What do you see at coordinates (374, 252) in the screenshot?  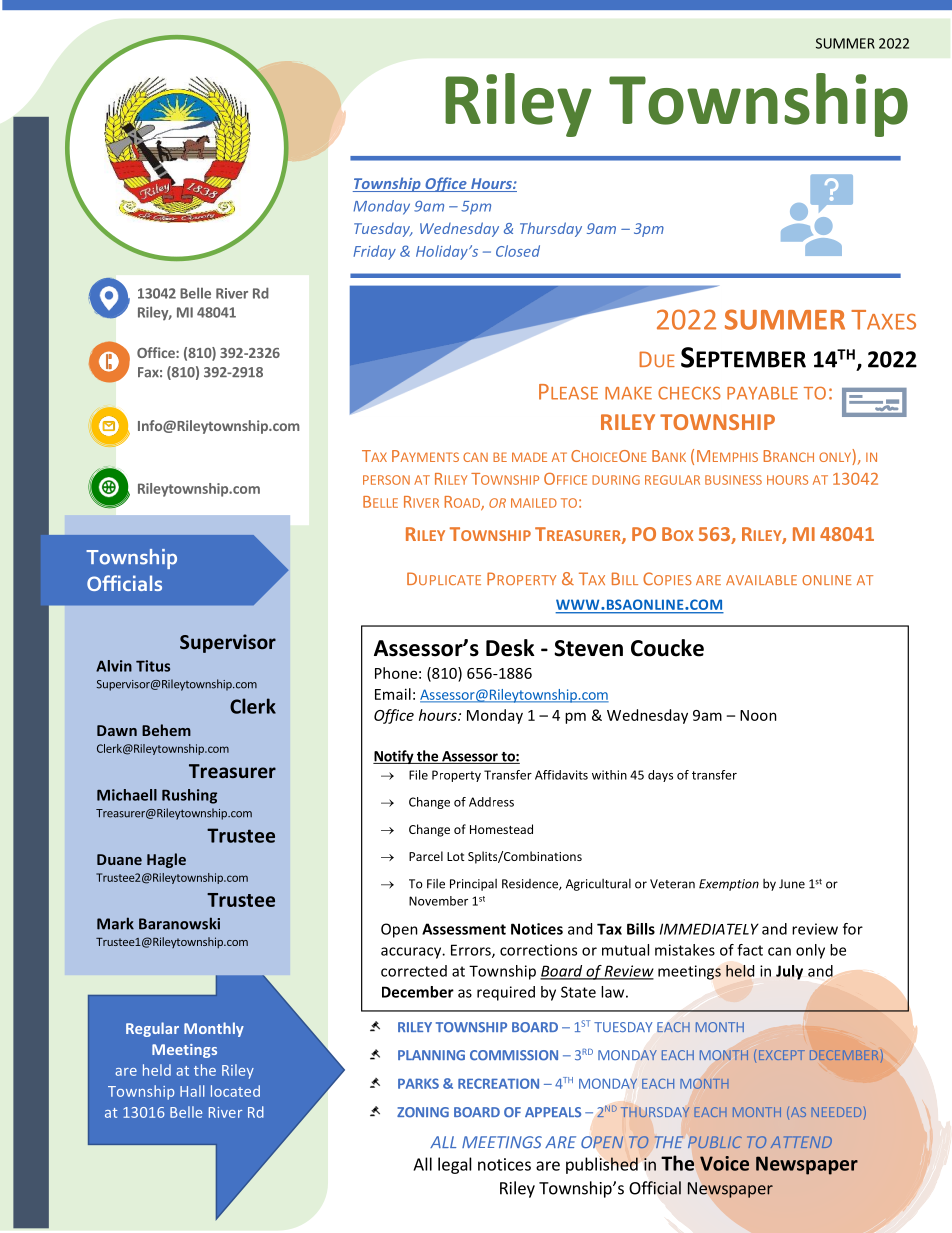 I see `Friday` at bounding box center [374, 252].
